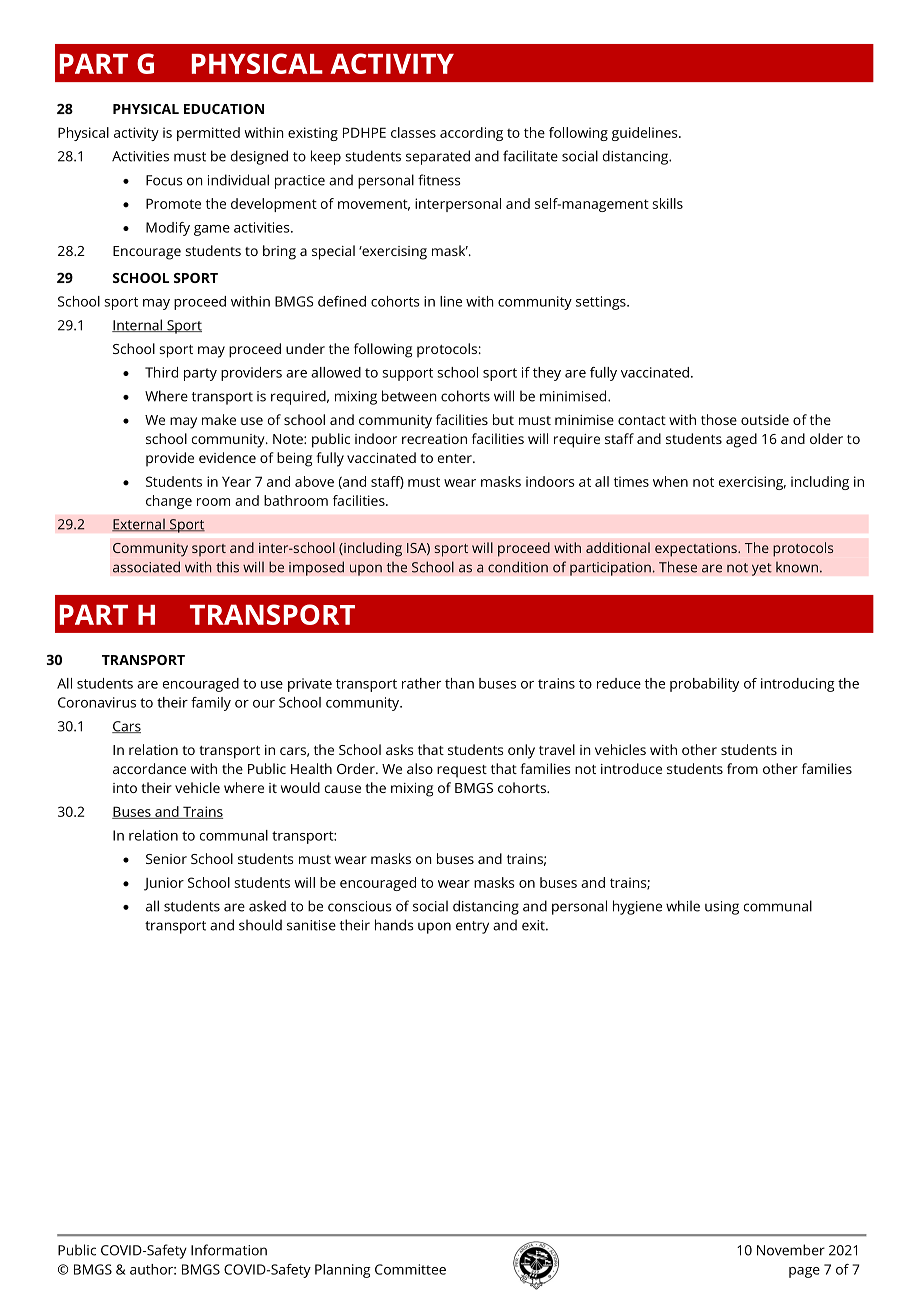 The height and width of the page is (1307, 924). Describe the element at coordinates (459, 683) in the page. I see `than` at that location.
